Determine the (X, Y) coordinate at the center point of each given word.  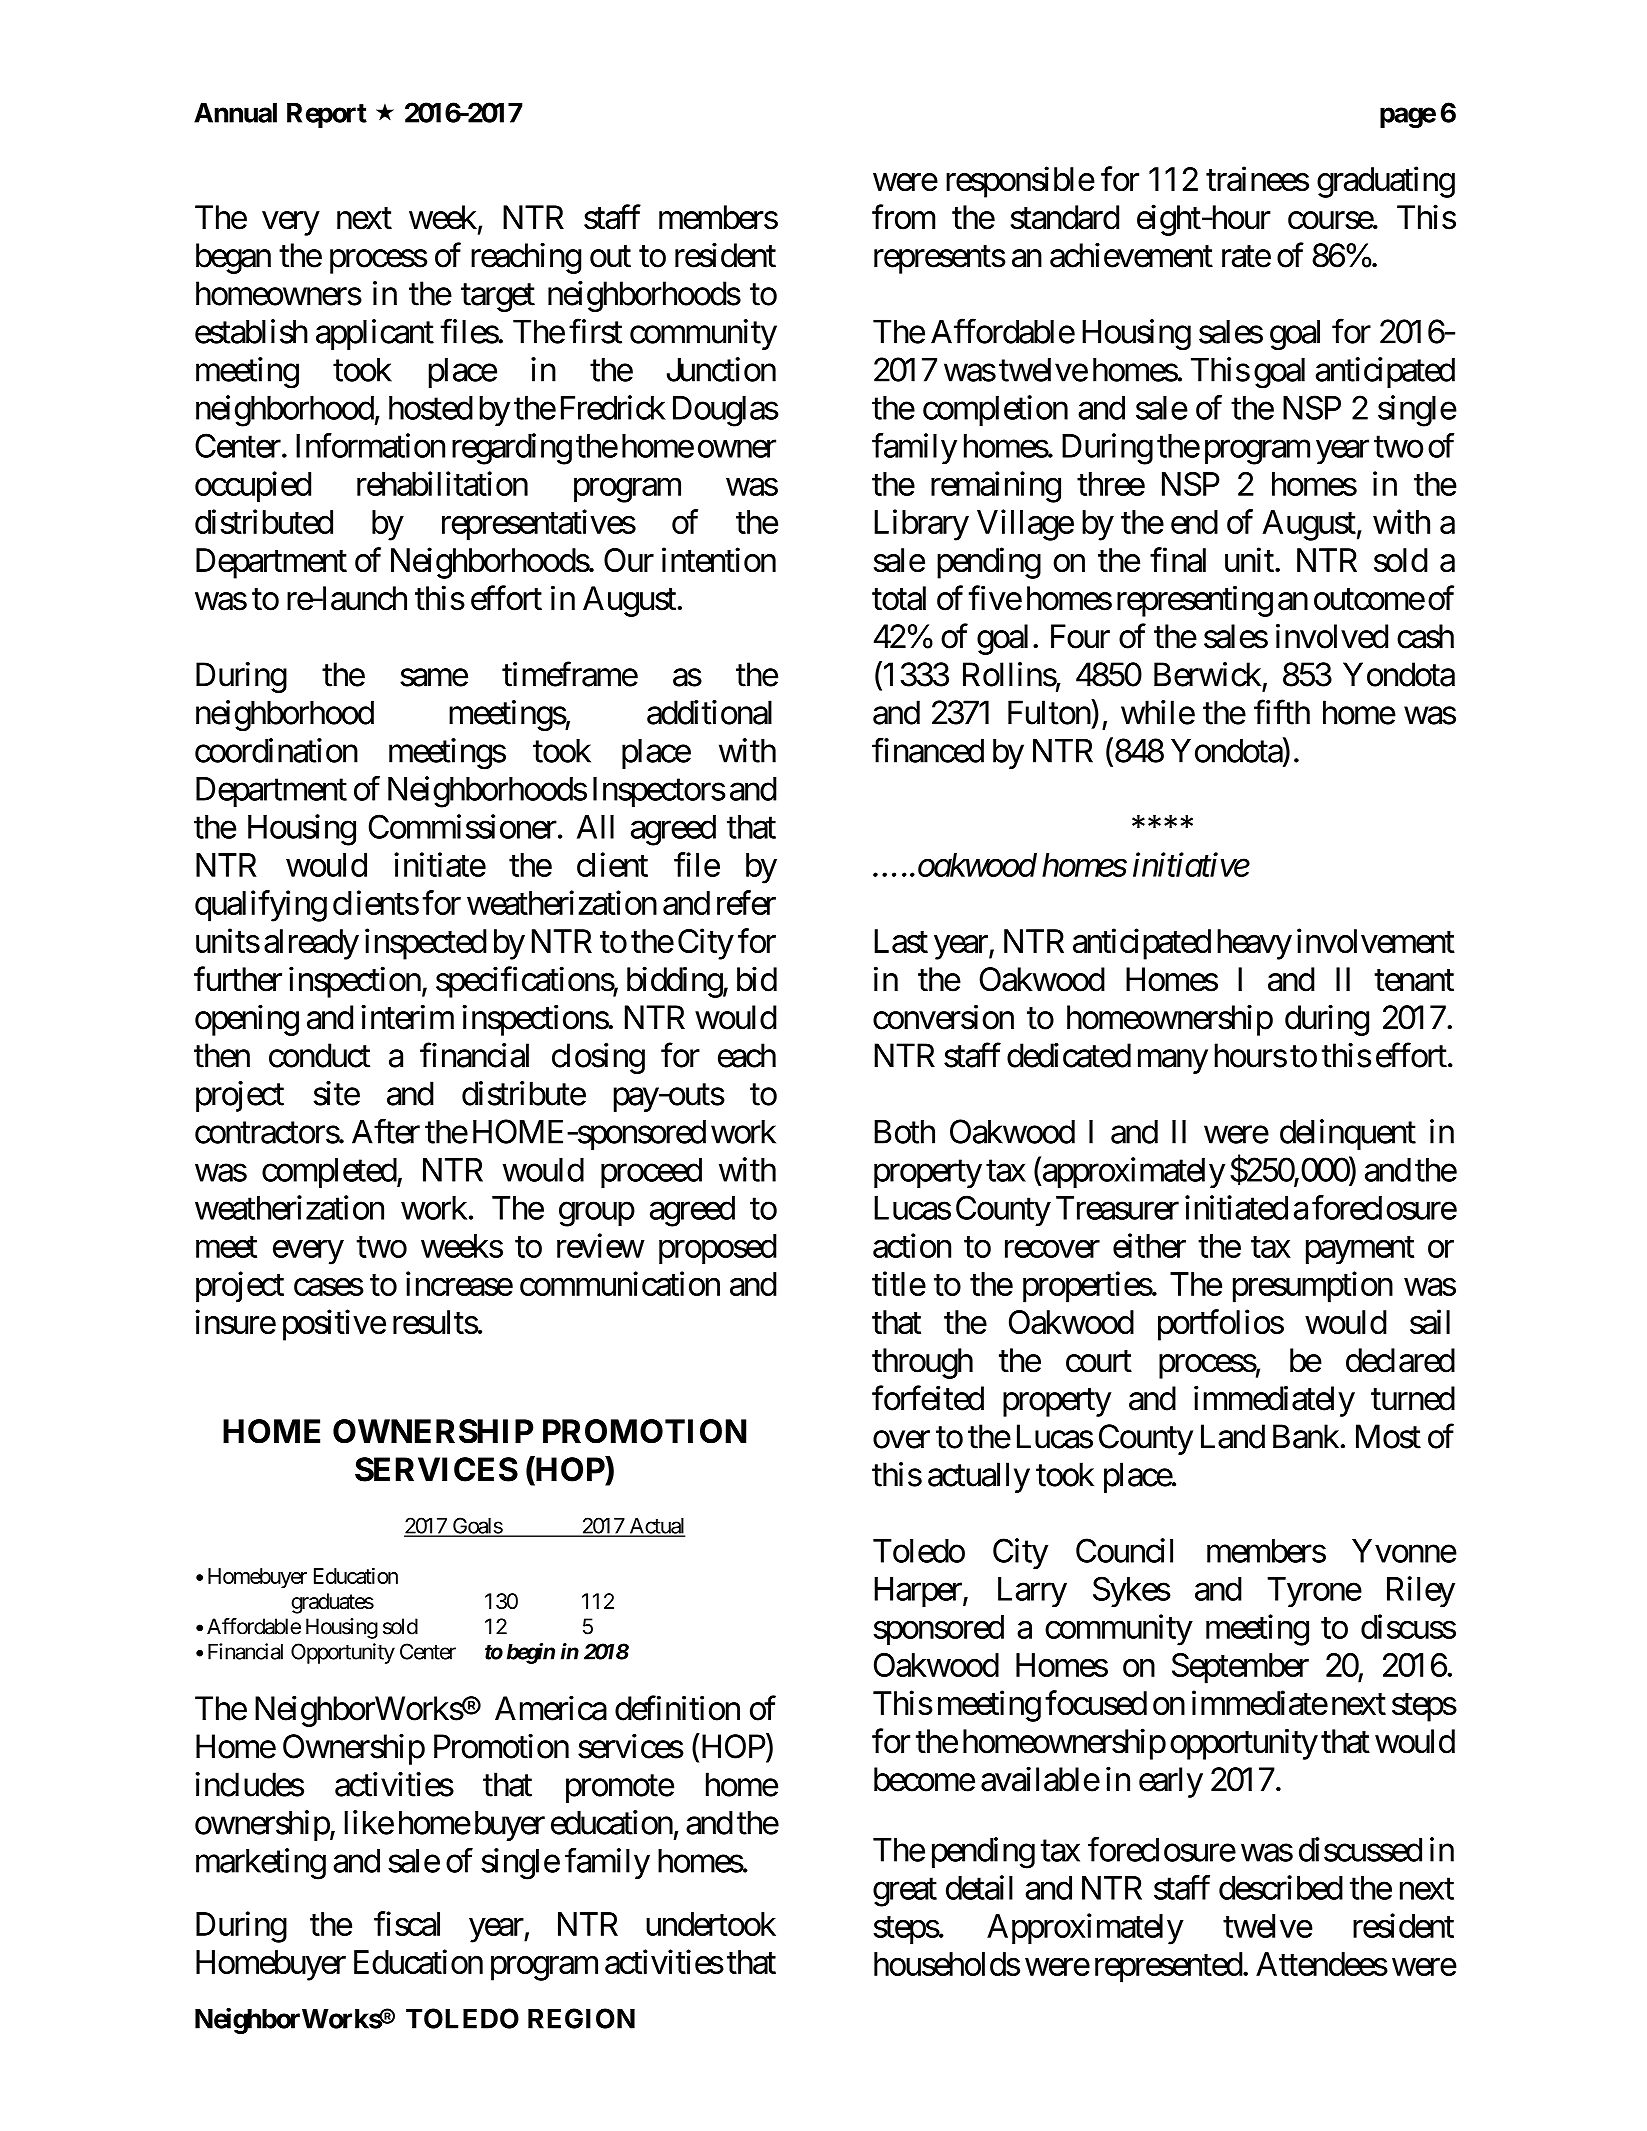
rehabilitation (442, 483)
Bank (1306, 1436)
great (905, 1892)
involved (1332, 636)
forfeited (928, 1398)
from (903, 217)
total (899, 598)
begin (531, 1653)
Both (904, 1132)
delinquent (1348, 1134)
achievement (1131, 255)
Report (327, 115)
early (1171, 1782)
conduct (319, 1055)
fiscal (407, 1923)
